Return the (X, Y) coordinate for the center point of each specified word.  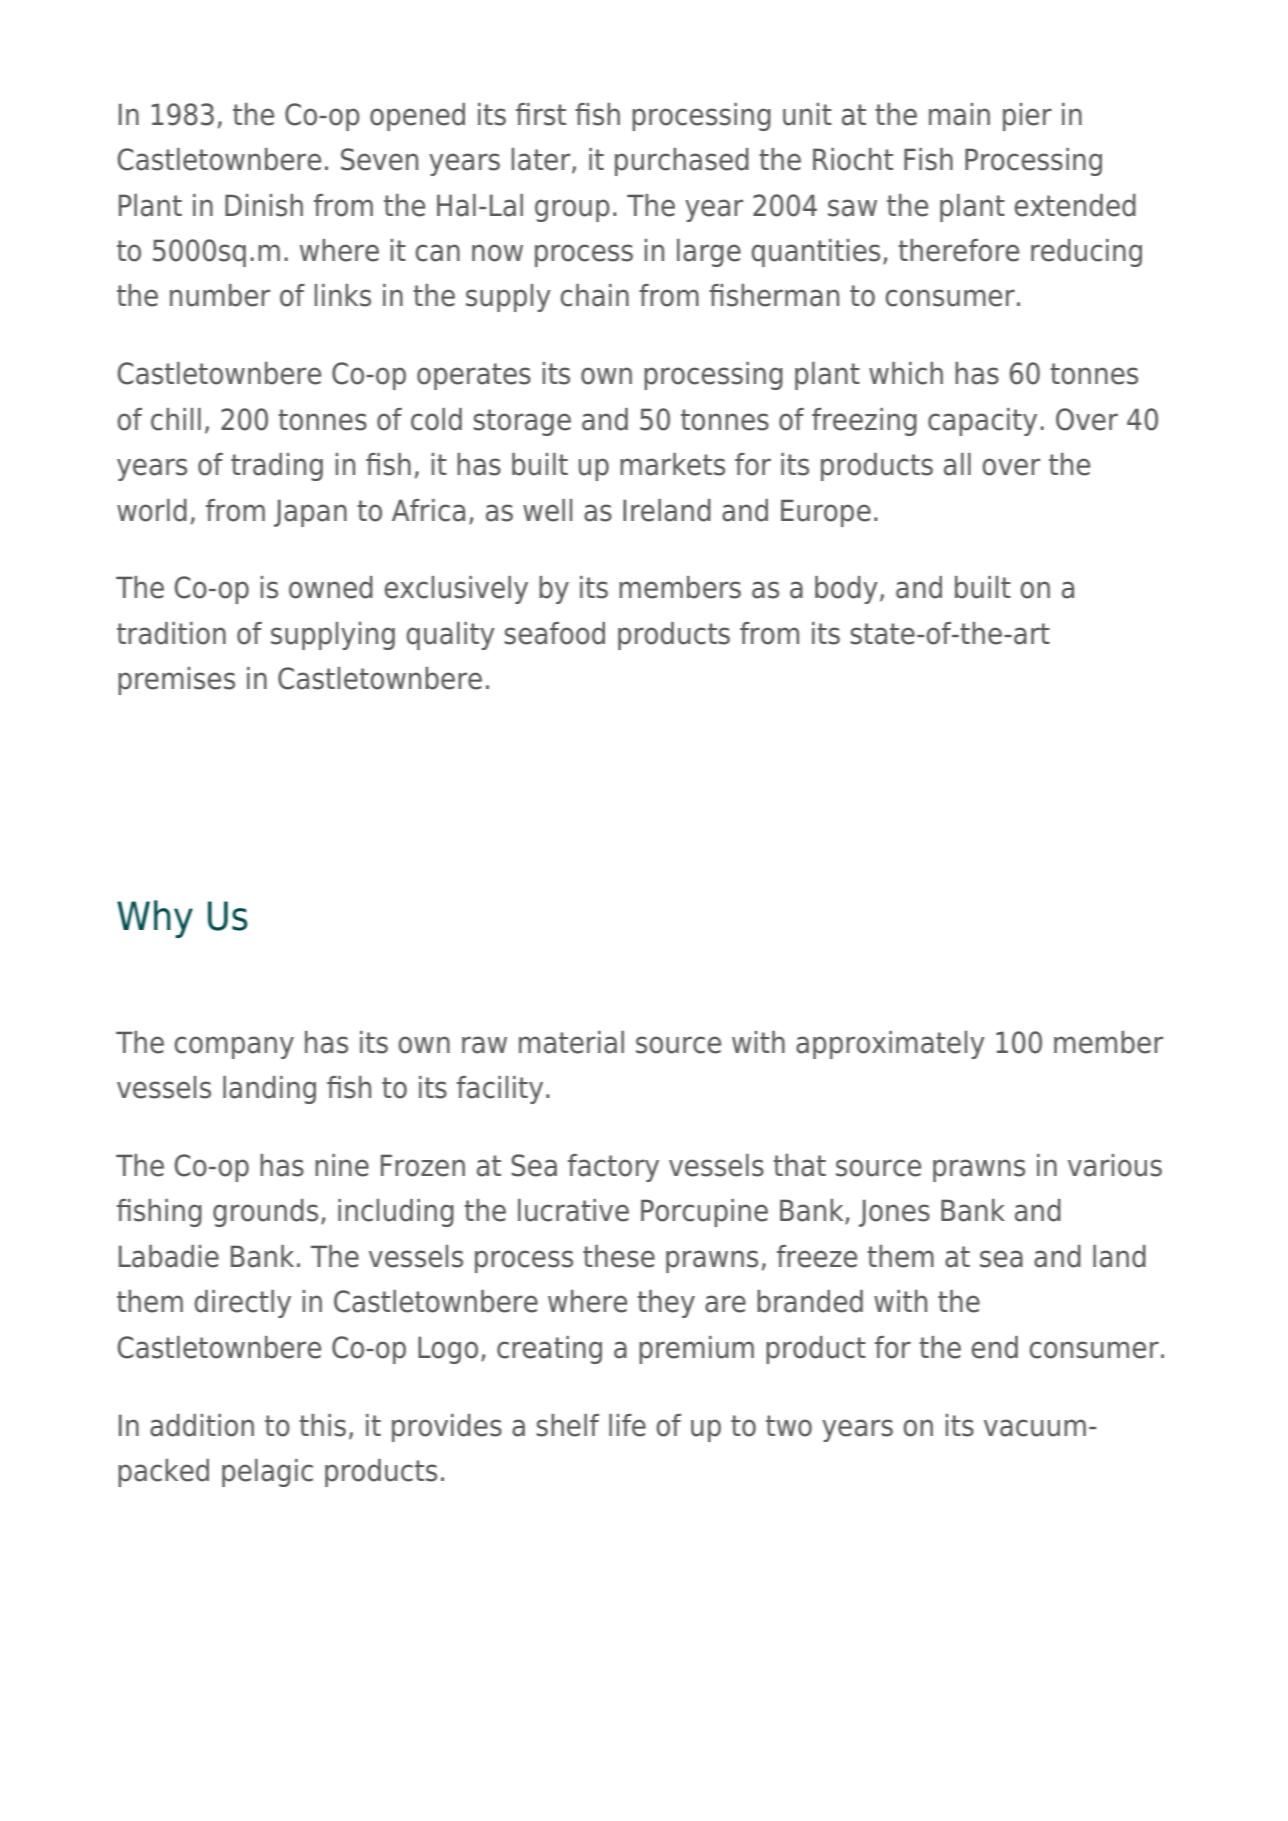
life (627, 1425)
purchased (682, 162)
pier (1027, 117)
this (322, 1425)
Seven (379, 159)
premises (176, 681)
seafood (554, 633)
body (846, 590)
